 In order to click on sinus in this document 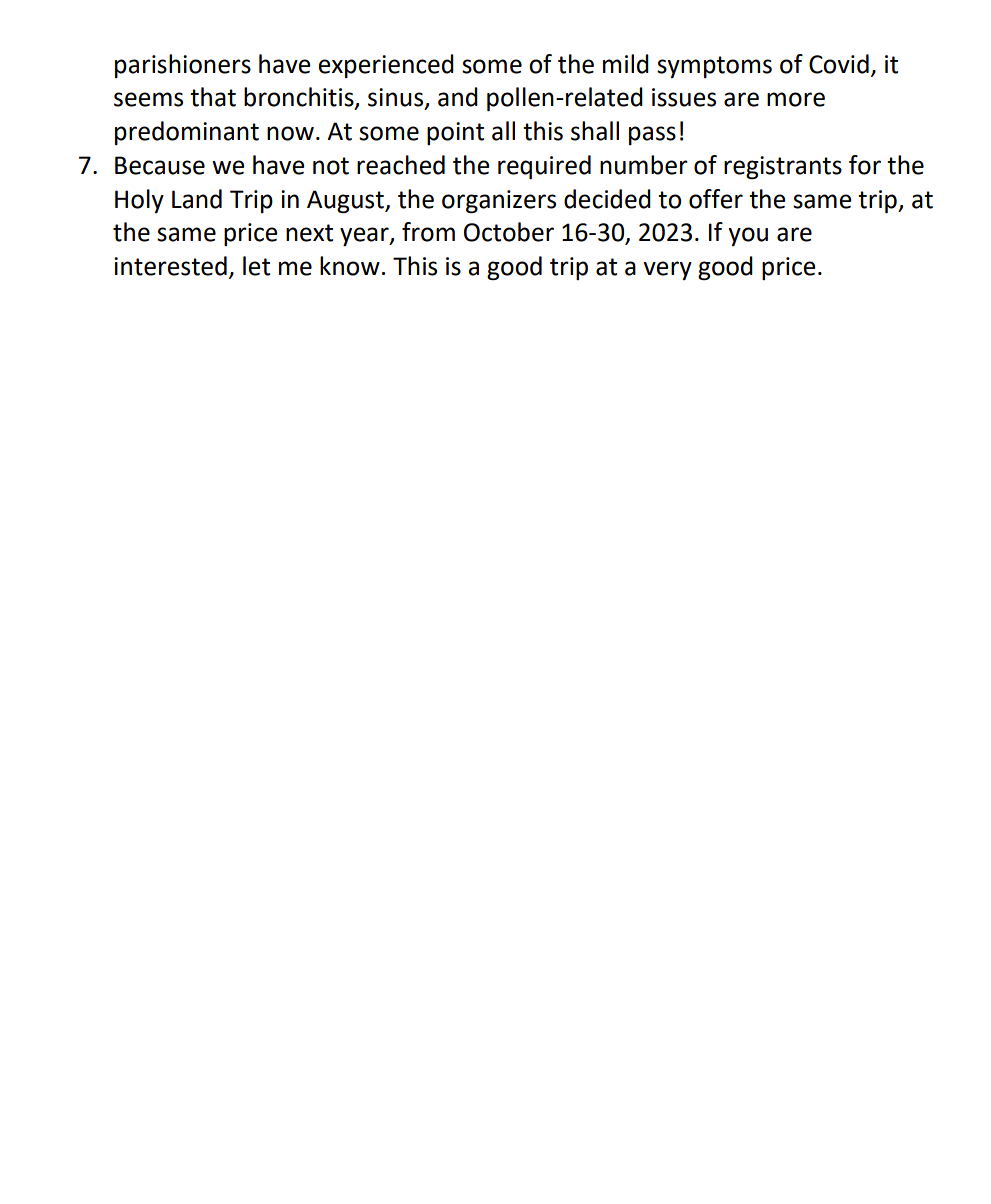, I will do `click(397, 98)`.
